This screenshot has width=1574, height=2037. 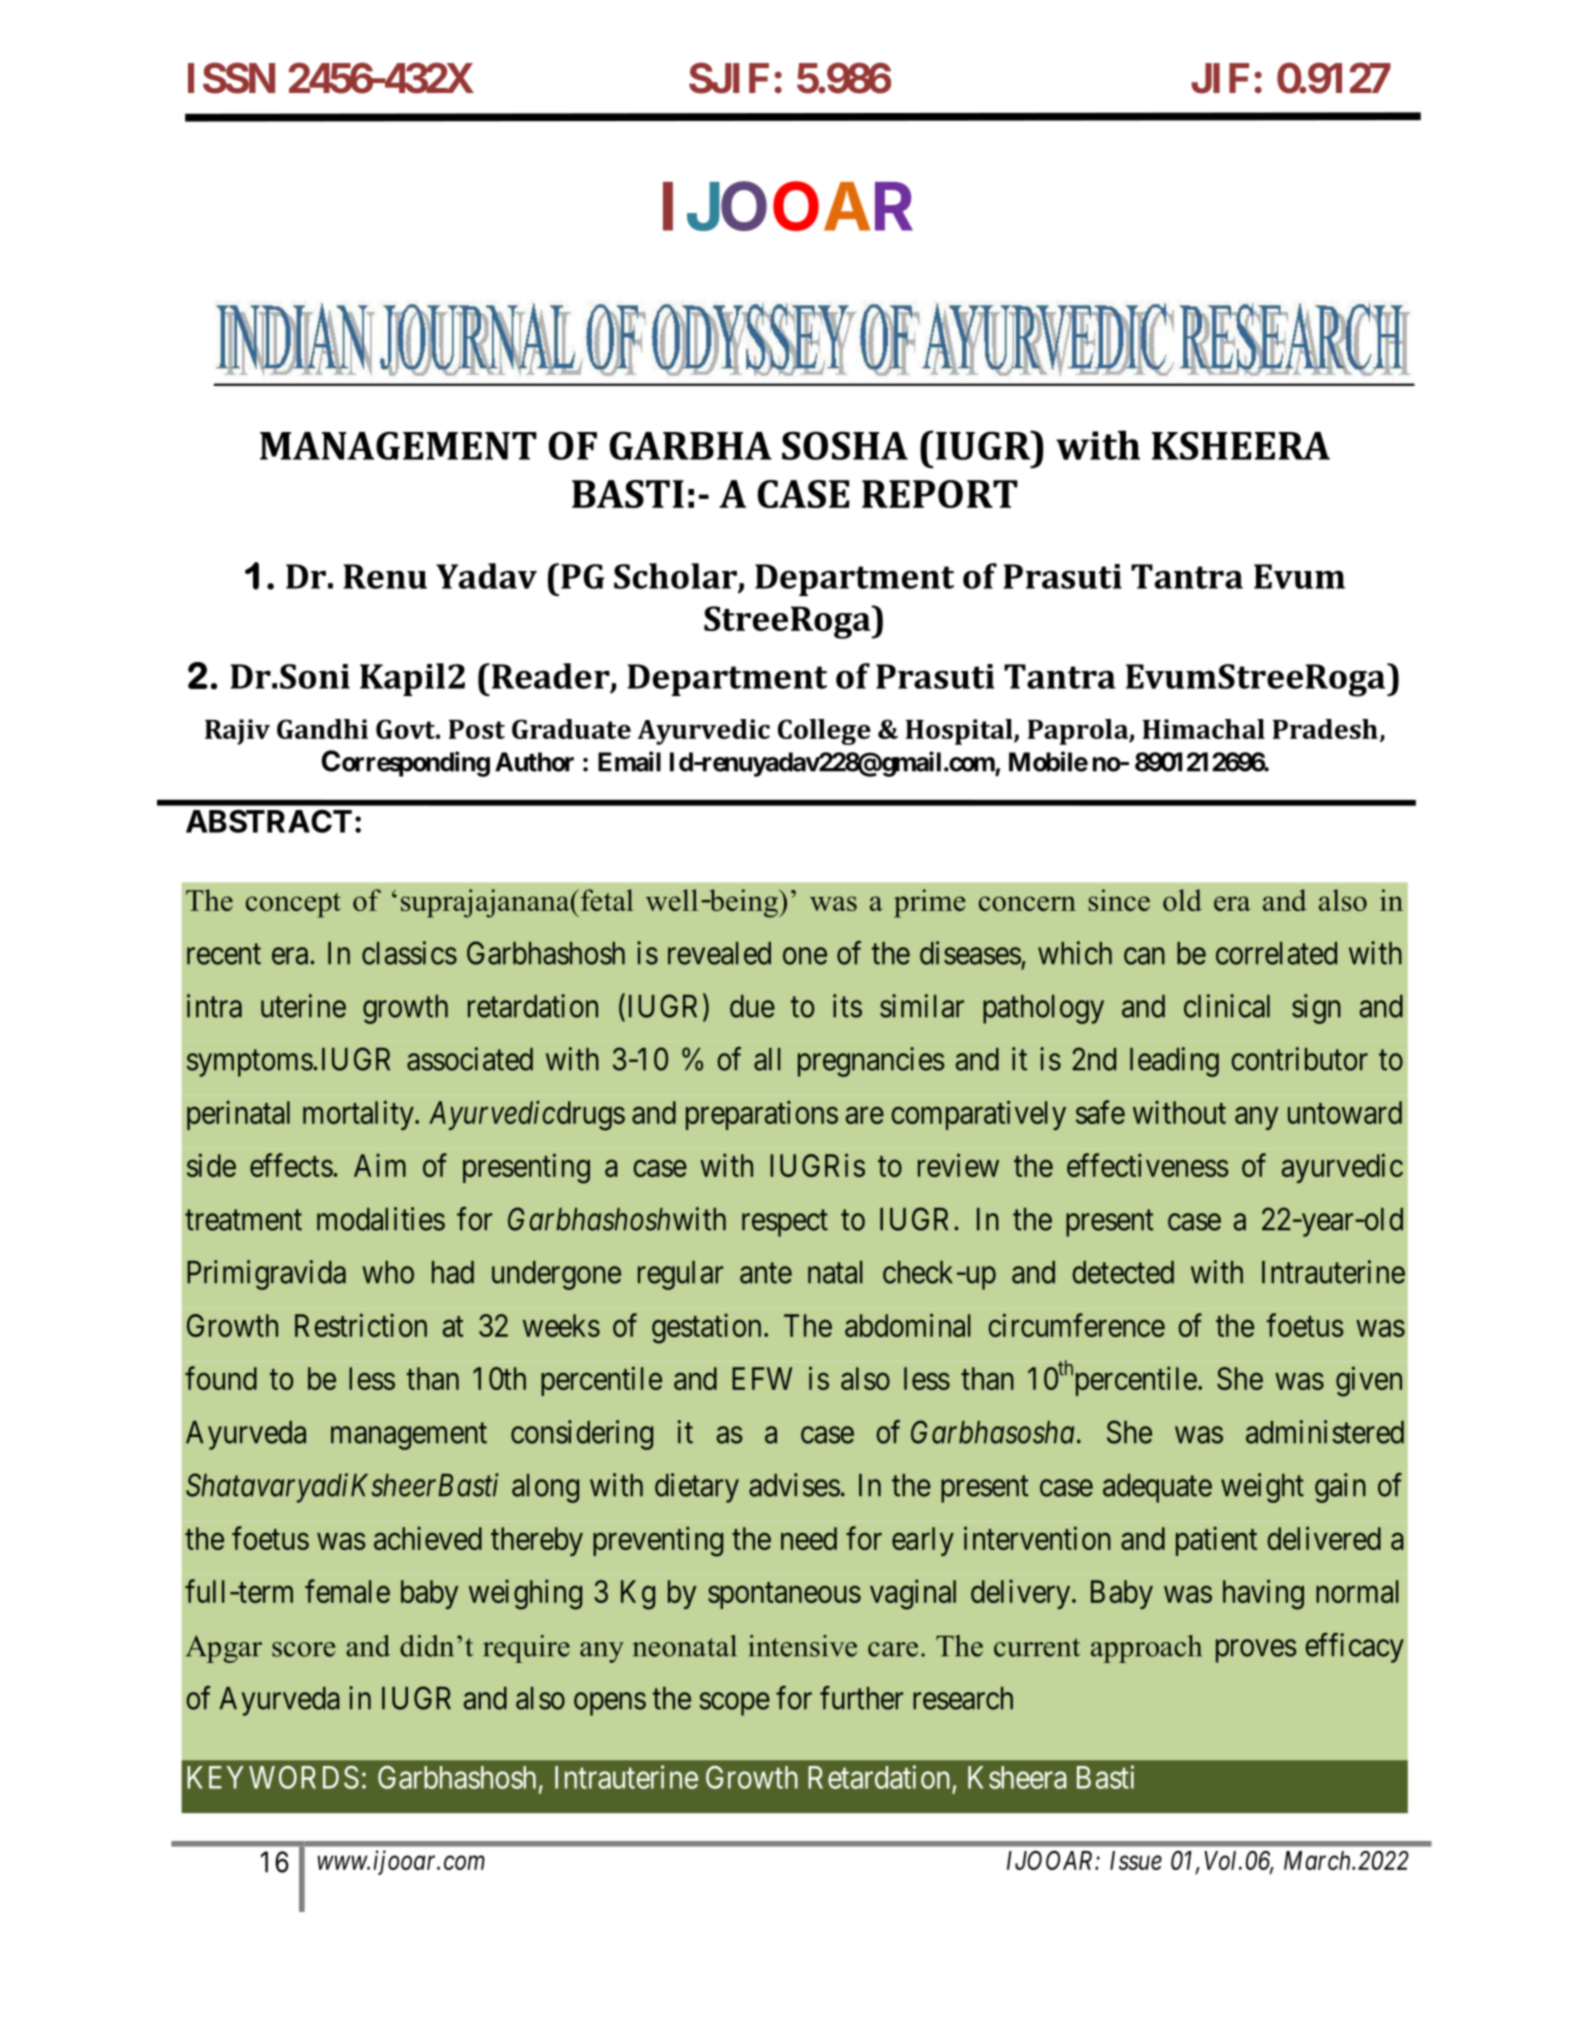 What do you see at coordinates (940, 494) in the screenshot?
I see `REPORT` at bounding box center [940, 494].
